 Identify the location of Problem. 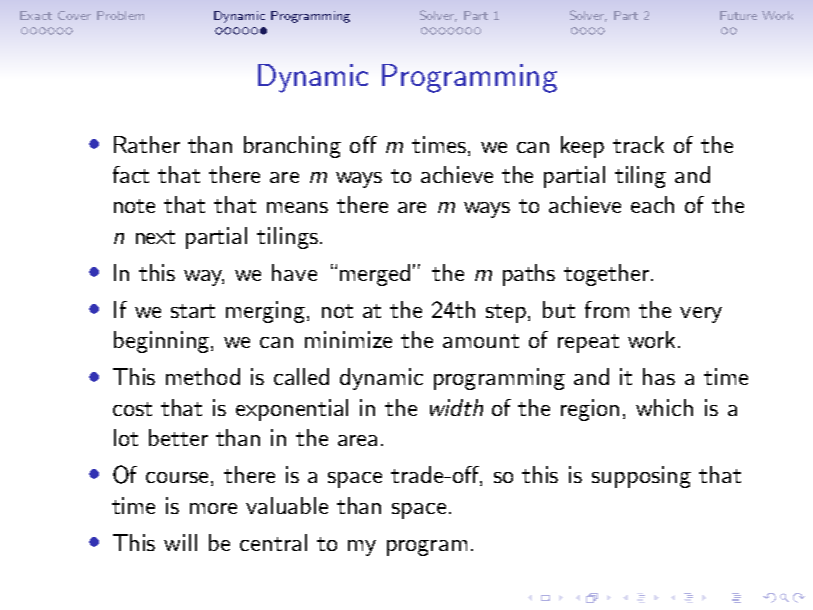
(120, 15).
